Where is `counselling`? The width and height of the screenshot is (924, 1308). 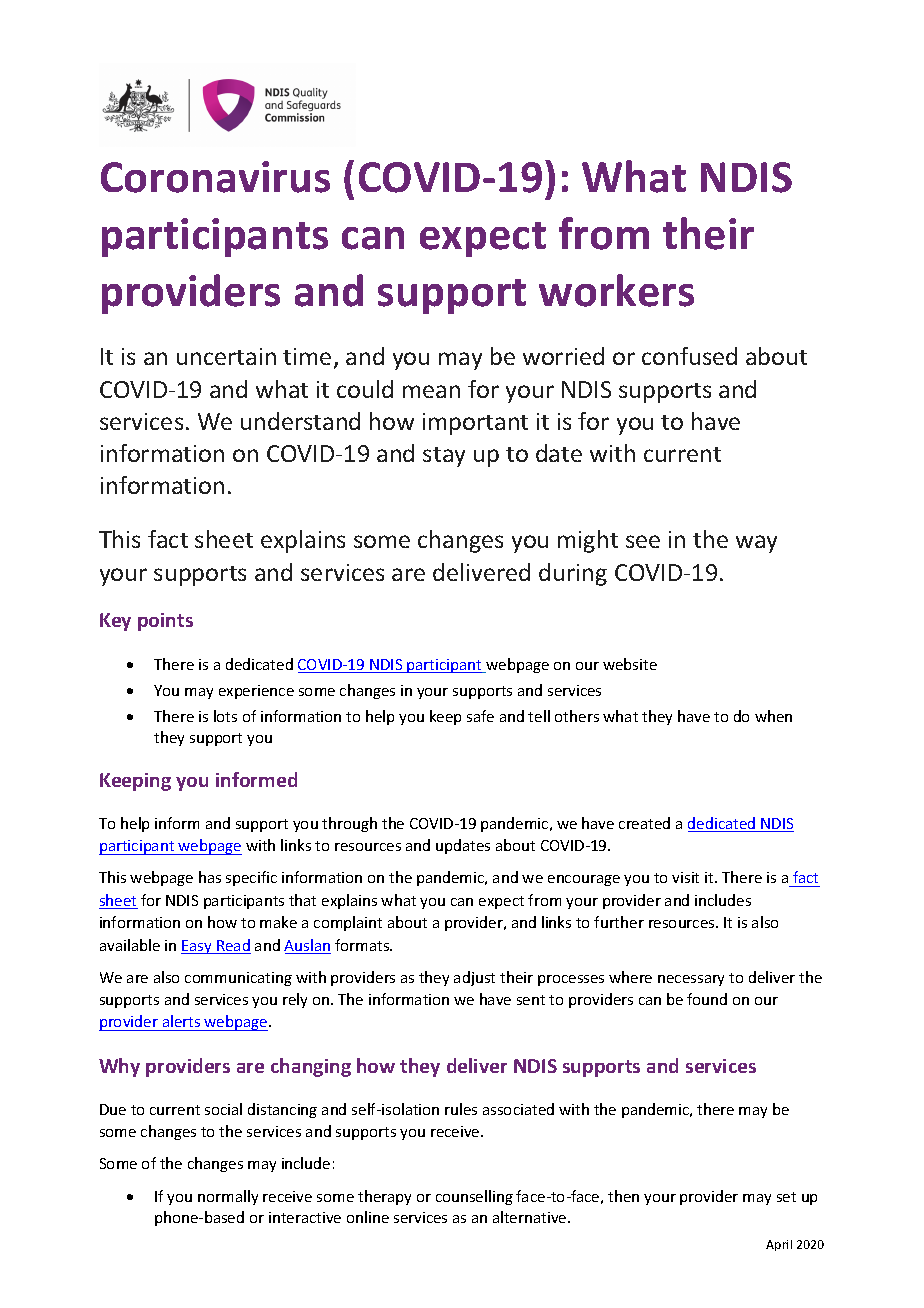 counselling is located at coordinates (474, 1197).
